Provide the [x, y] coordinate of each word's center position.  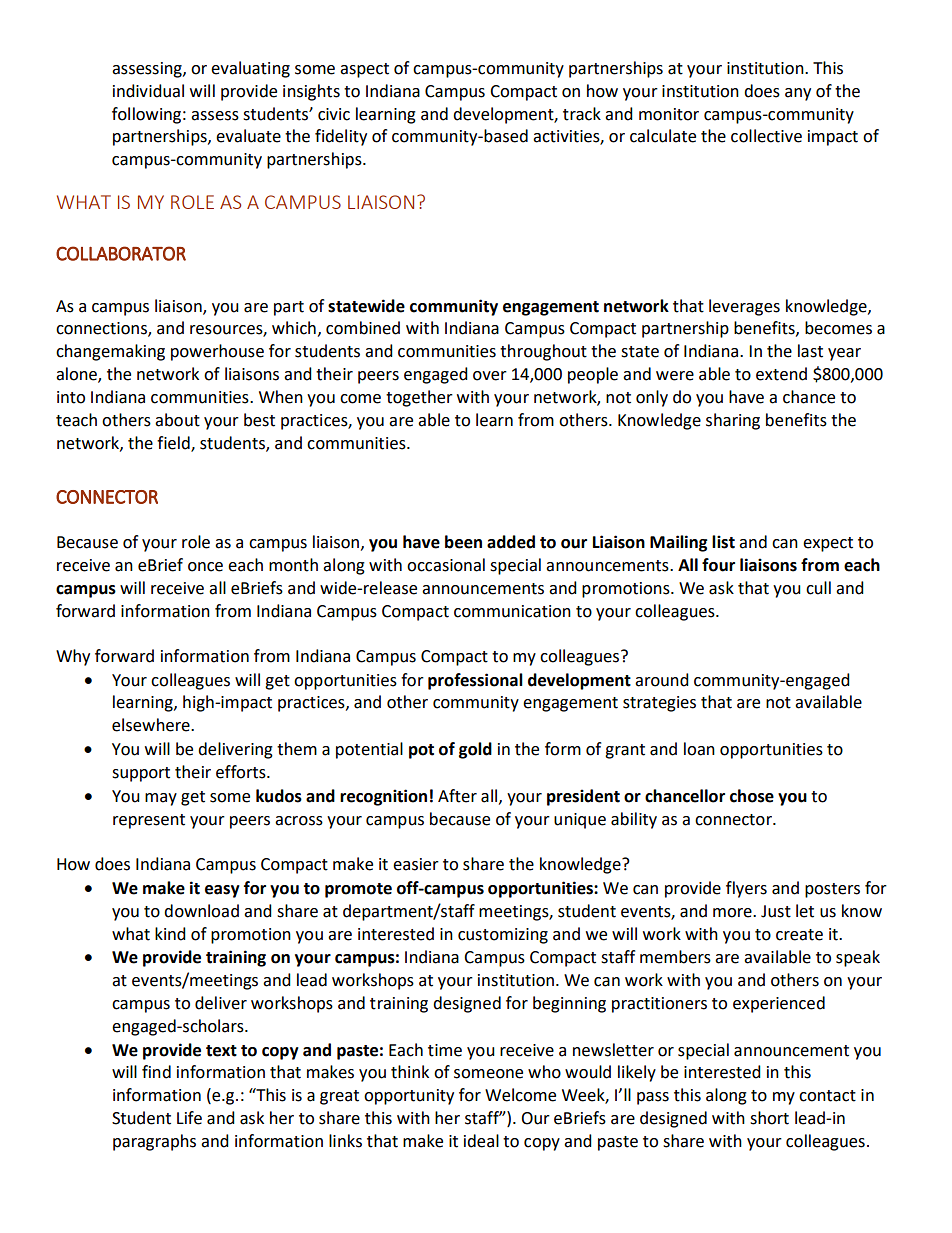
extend [781, 374]
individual [148, 91]
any [798, 94]
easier [416, 864]
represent [149, 821]
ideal [481, 1141]
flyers [746, 889]
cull [818, 588]
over [490, 376]
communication [512, 611]
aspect [364, 70]
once [205, 567]
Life [189, 1118]
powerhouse [217, 352]
